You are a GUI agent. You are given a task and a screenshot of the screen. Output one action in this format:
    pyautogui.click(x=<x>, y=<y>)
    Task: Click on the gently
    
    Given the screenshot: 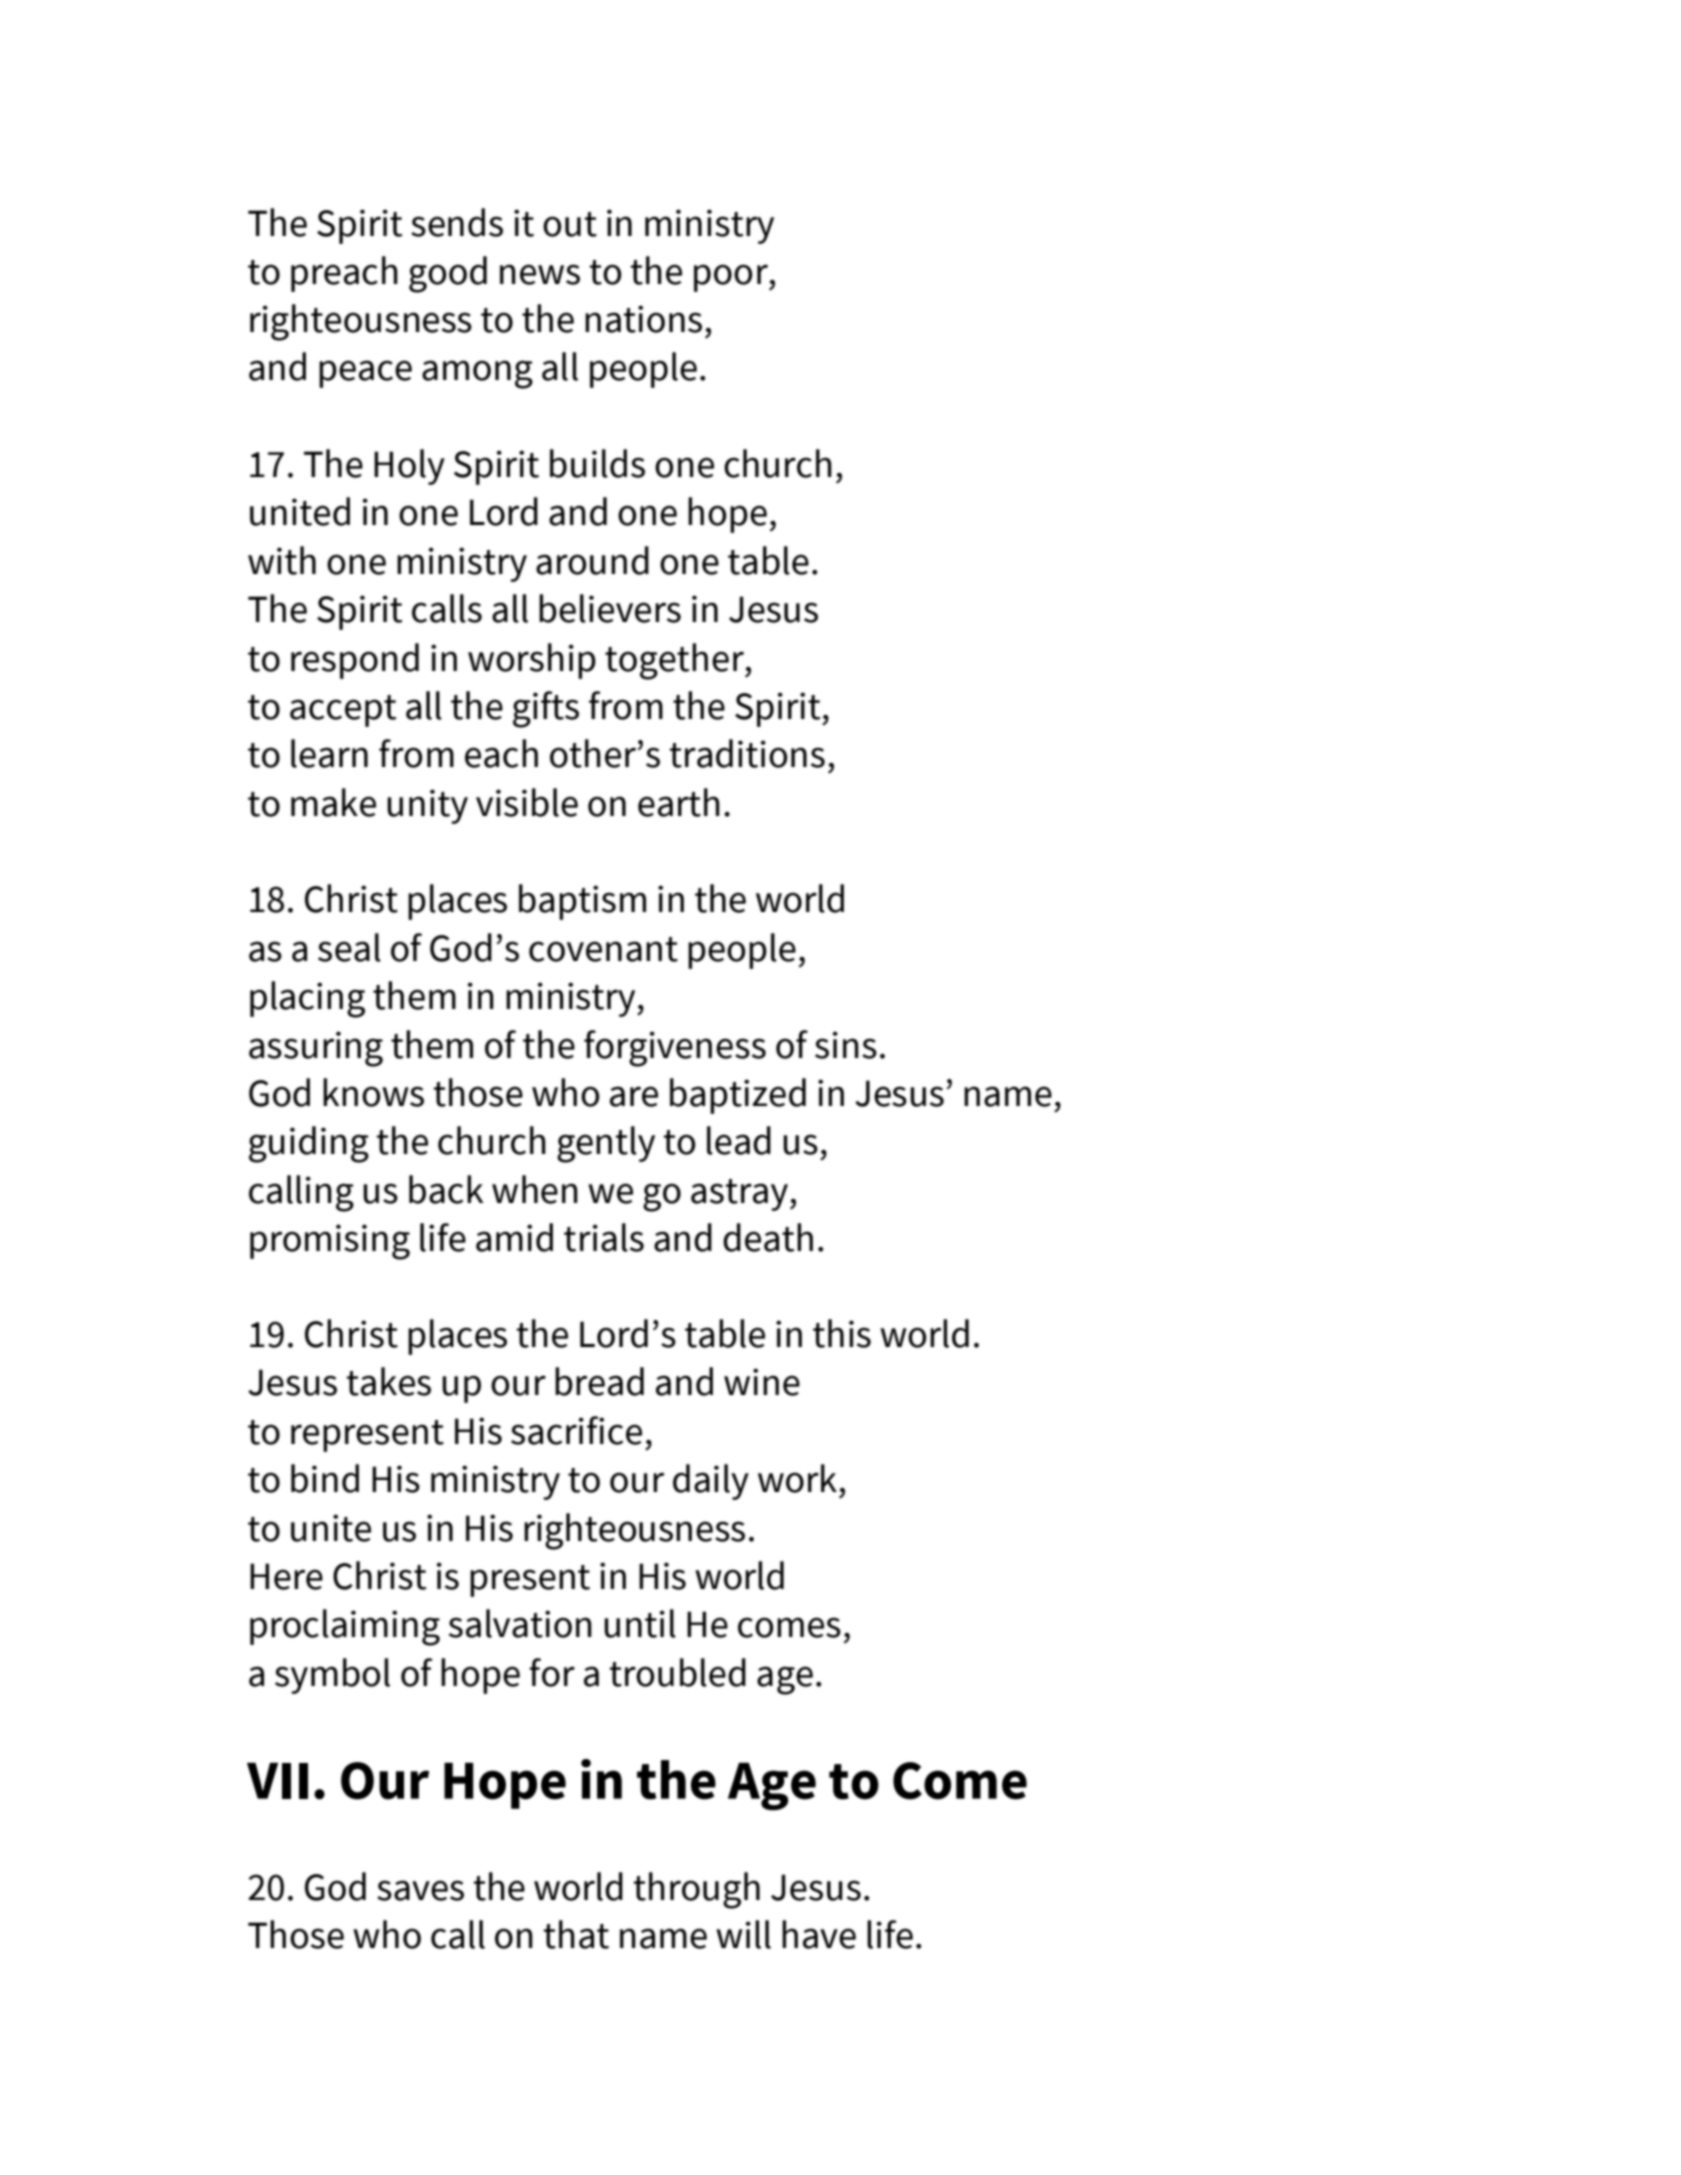 What is the action you would take?
    pyautogui.click(x=606, y=1144)
